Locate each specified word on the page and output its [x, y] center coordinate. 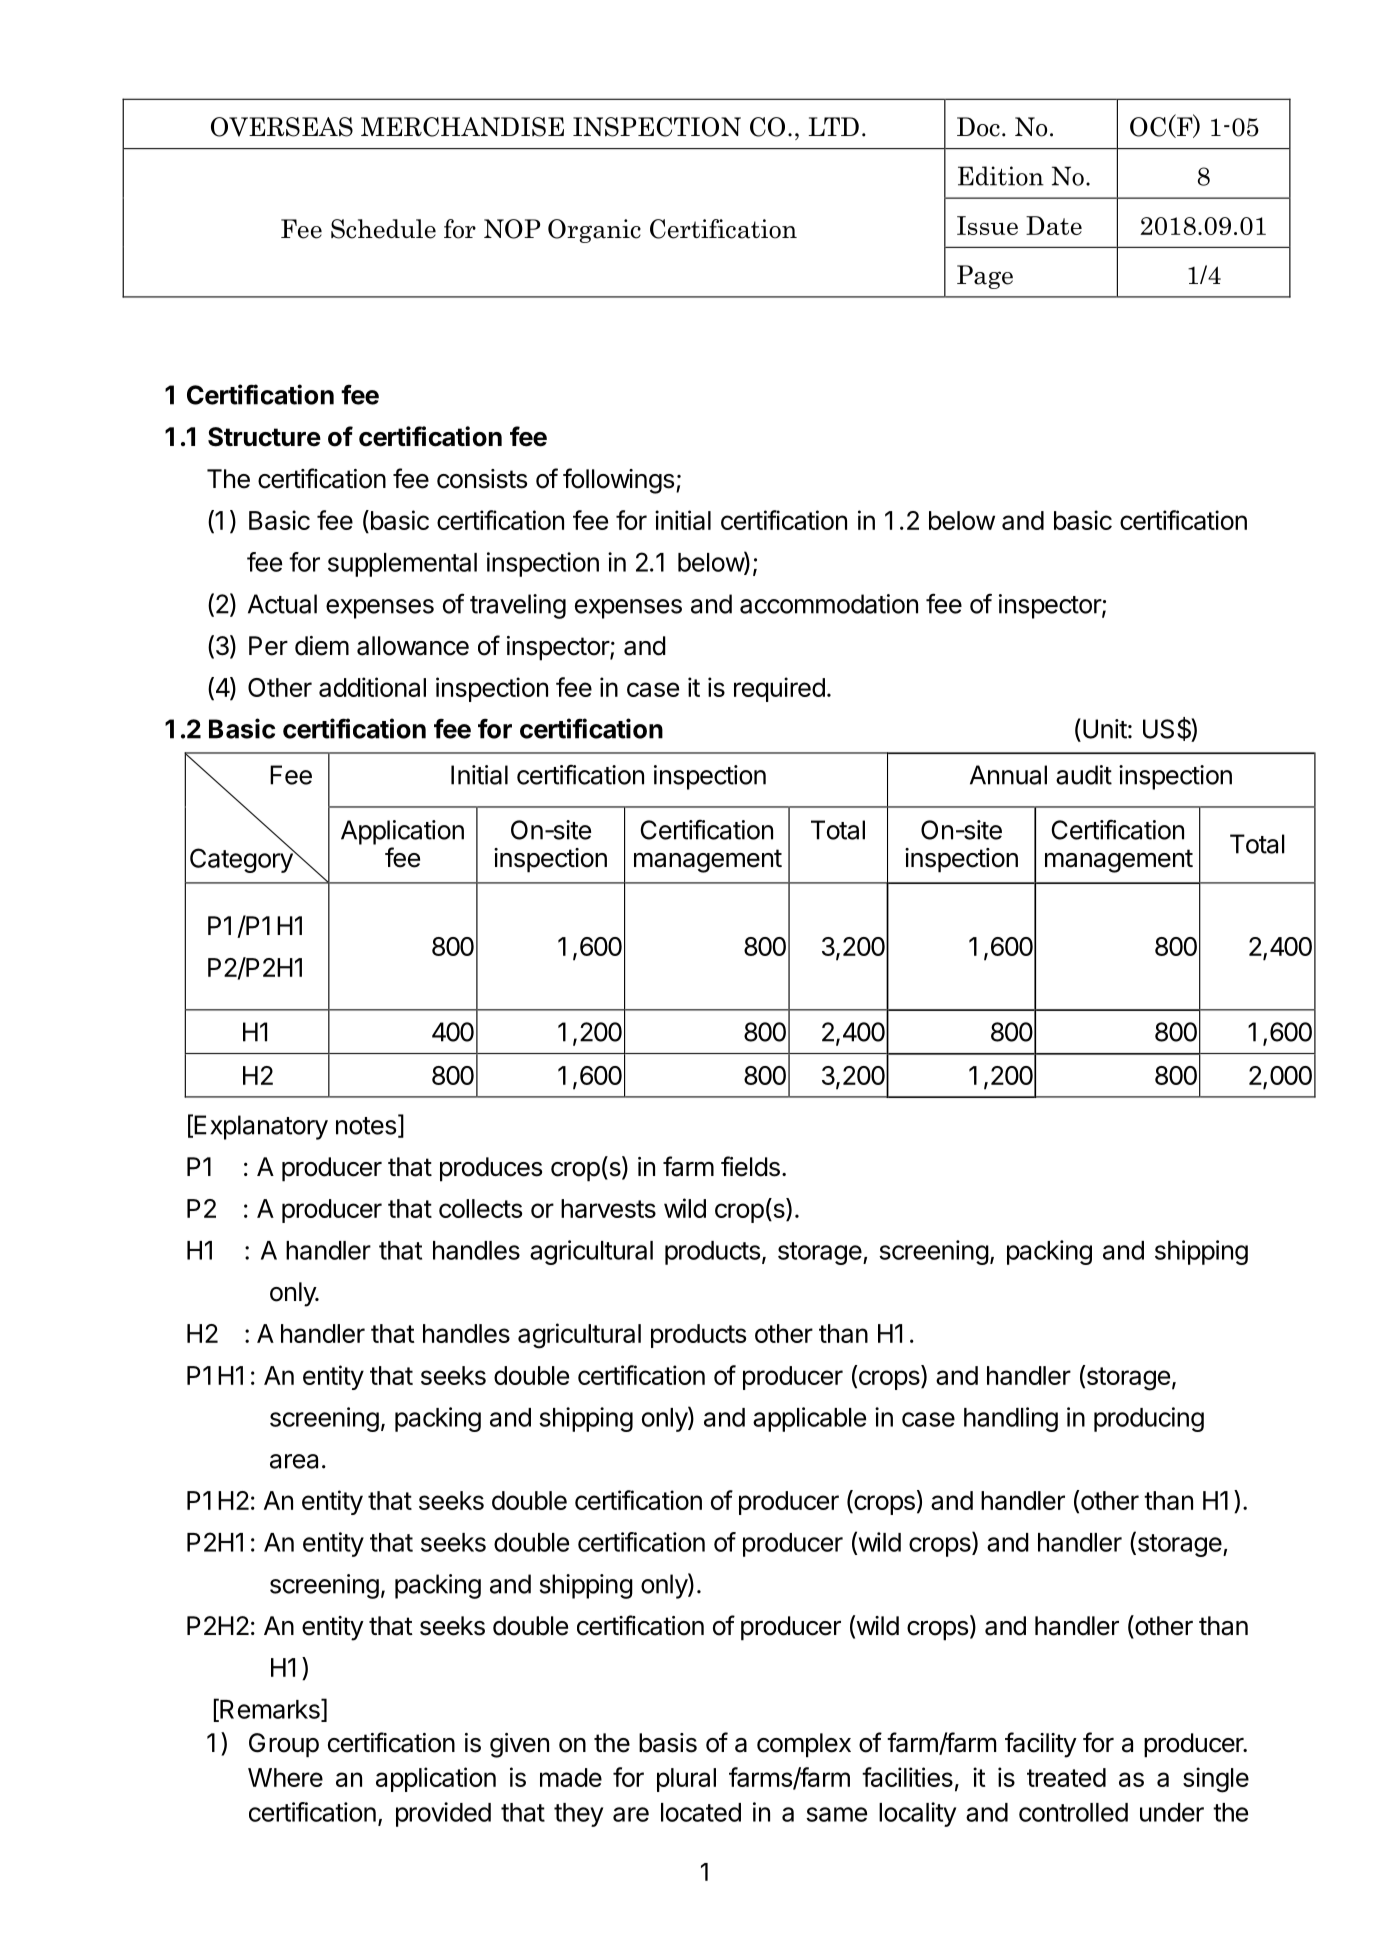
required [779, 689]
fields [750, 1166]
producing [1149, 1419]
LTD [834, 126]
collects [480, 1208]
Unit [1105, 729]
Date [1054, 225]
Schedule [383, 229]
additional [372, 687]
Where [285, 1777]
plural [686, 1780]
